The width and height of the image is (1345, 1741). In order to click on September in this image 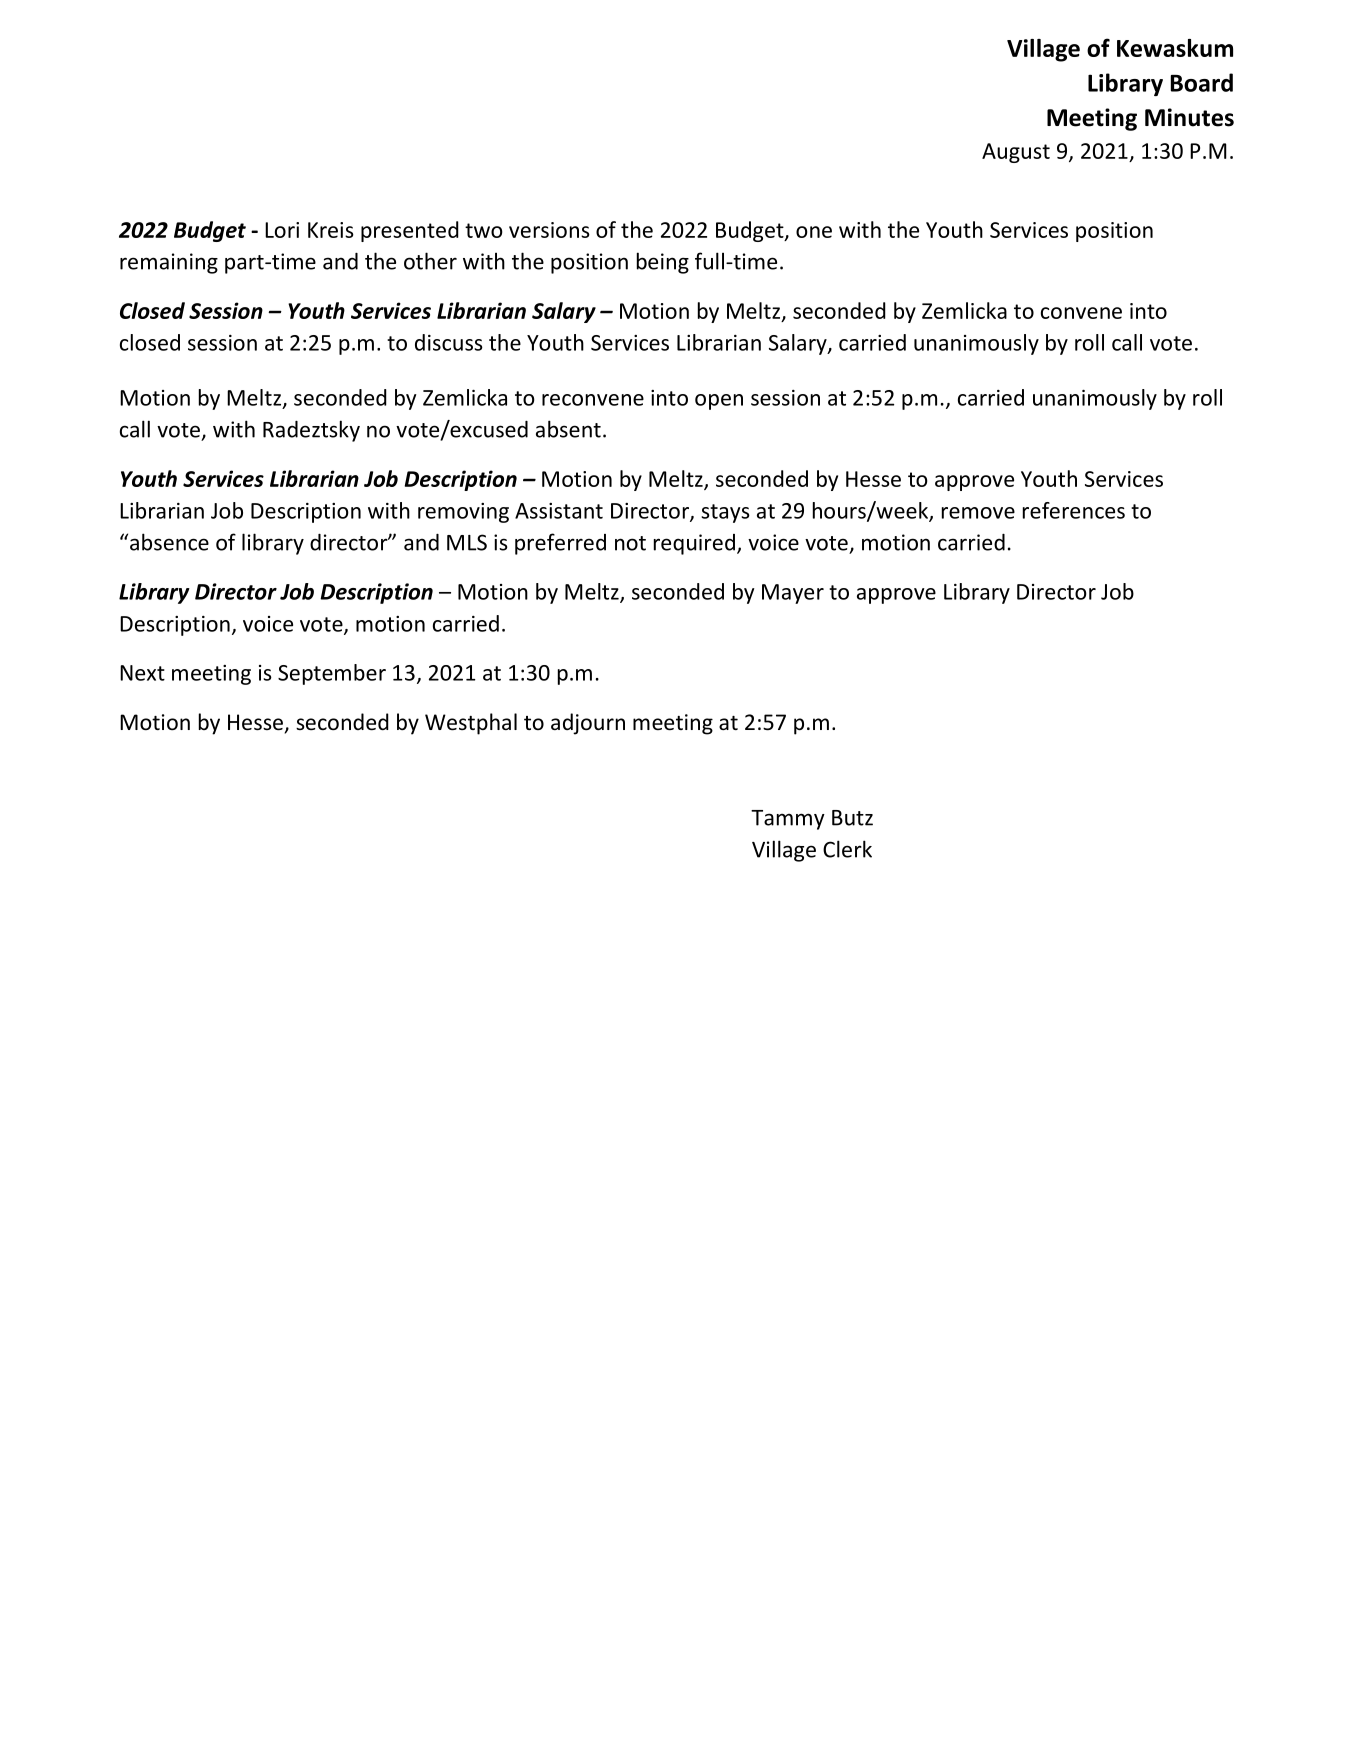, I will do `click(332, 674)`.
